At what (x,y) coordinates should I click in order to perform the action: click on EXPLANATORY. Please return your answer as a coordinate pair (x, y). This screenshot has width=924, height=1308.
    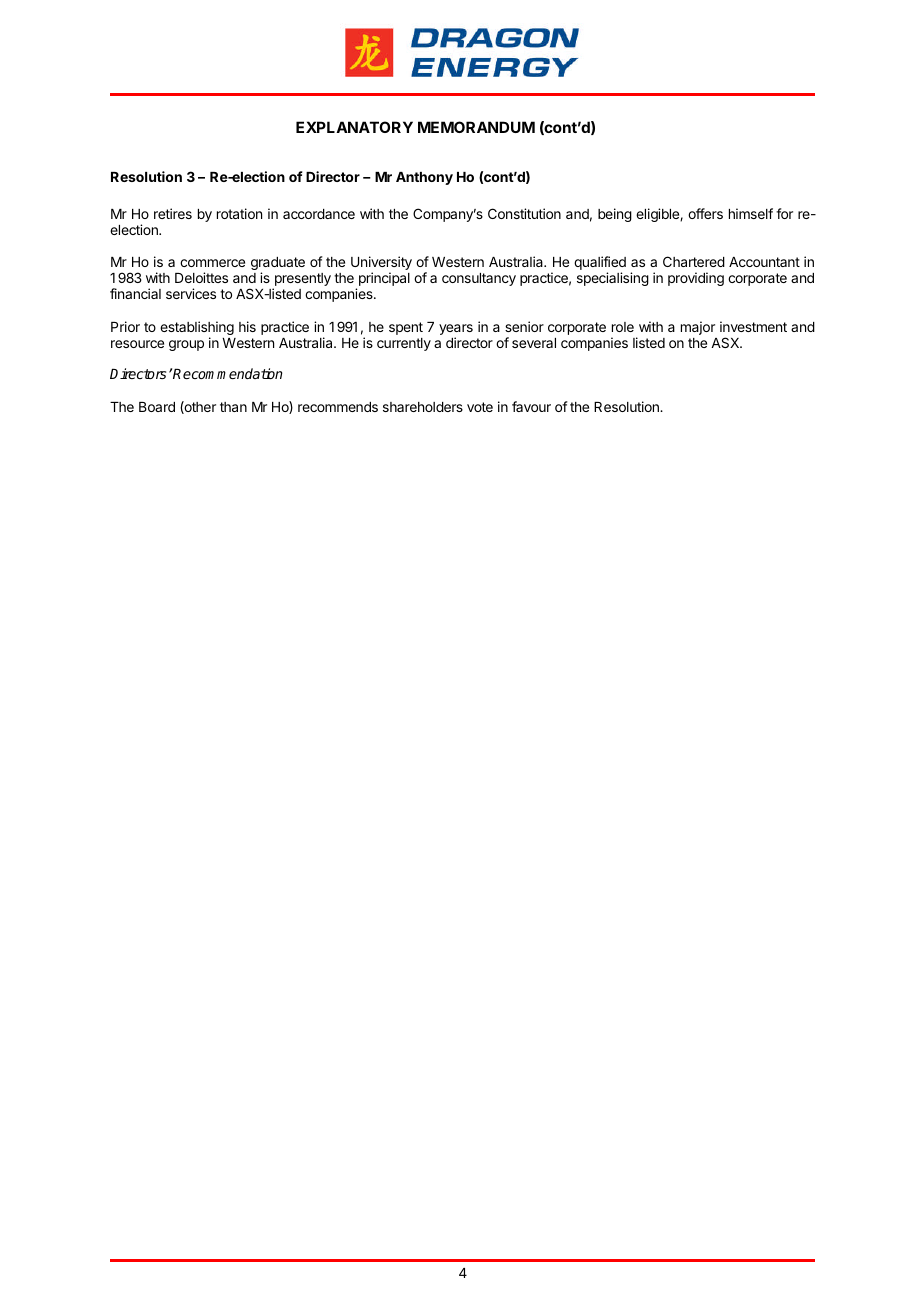
    Looking at the image, I should click on (354, 127).
